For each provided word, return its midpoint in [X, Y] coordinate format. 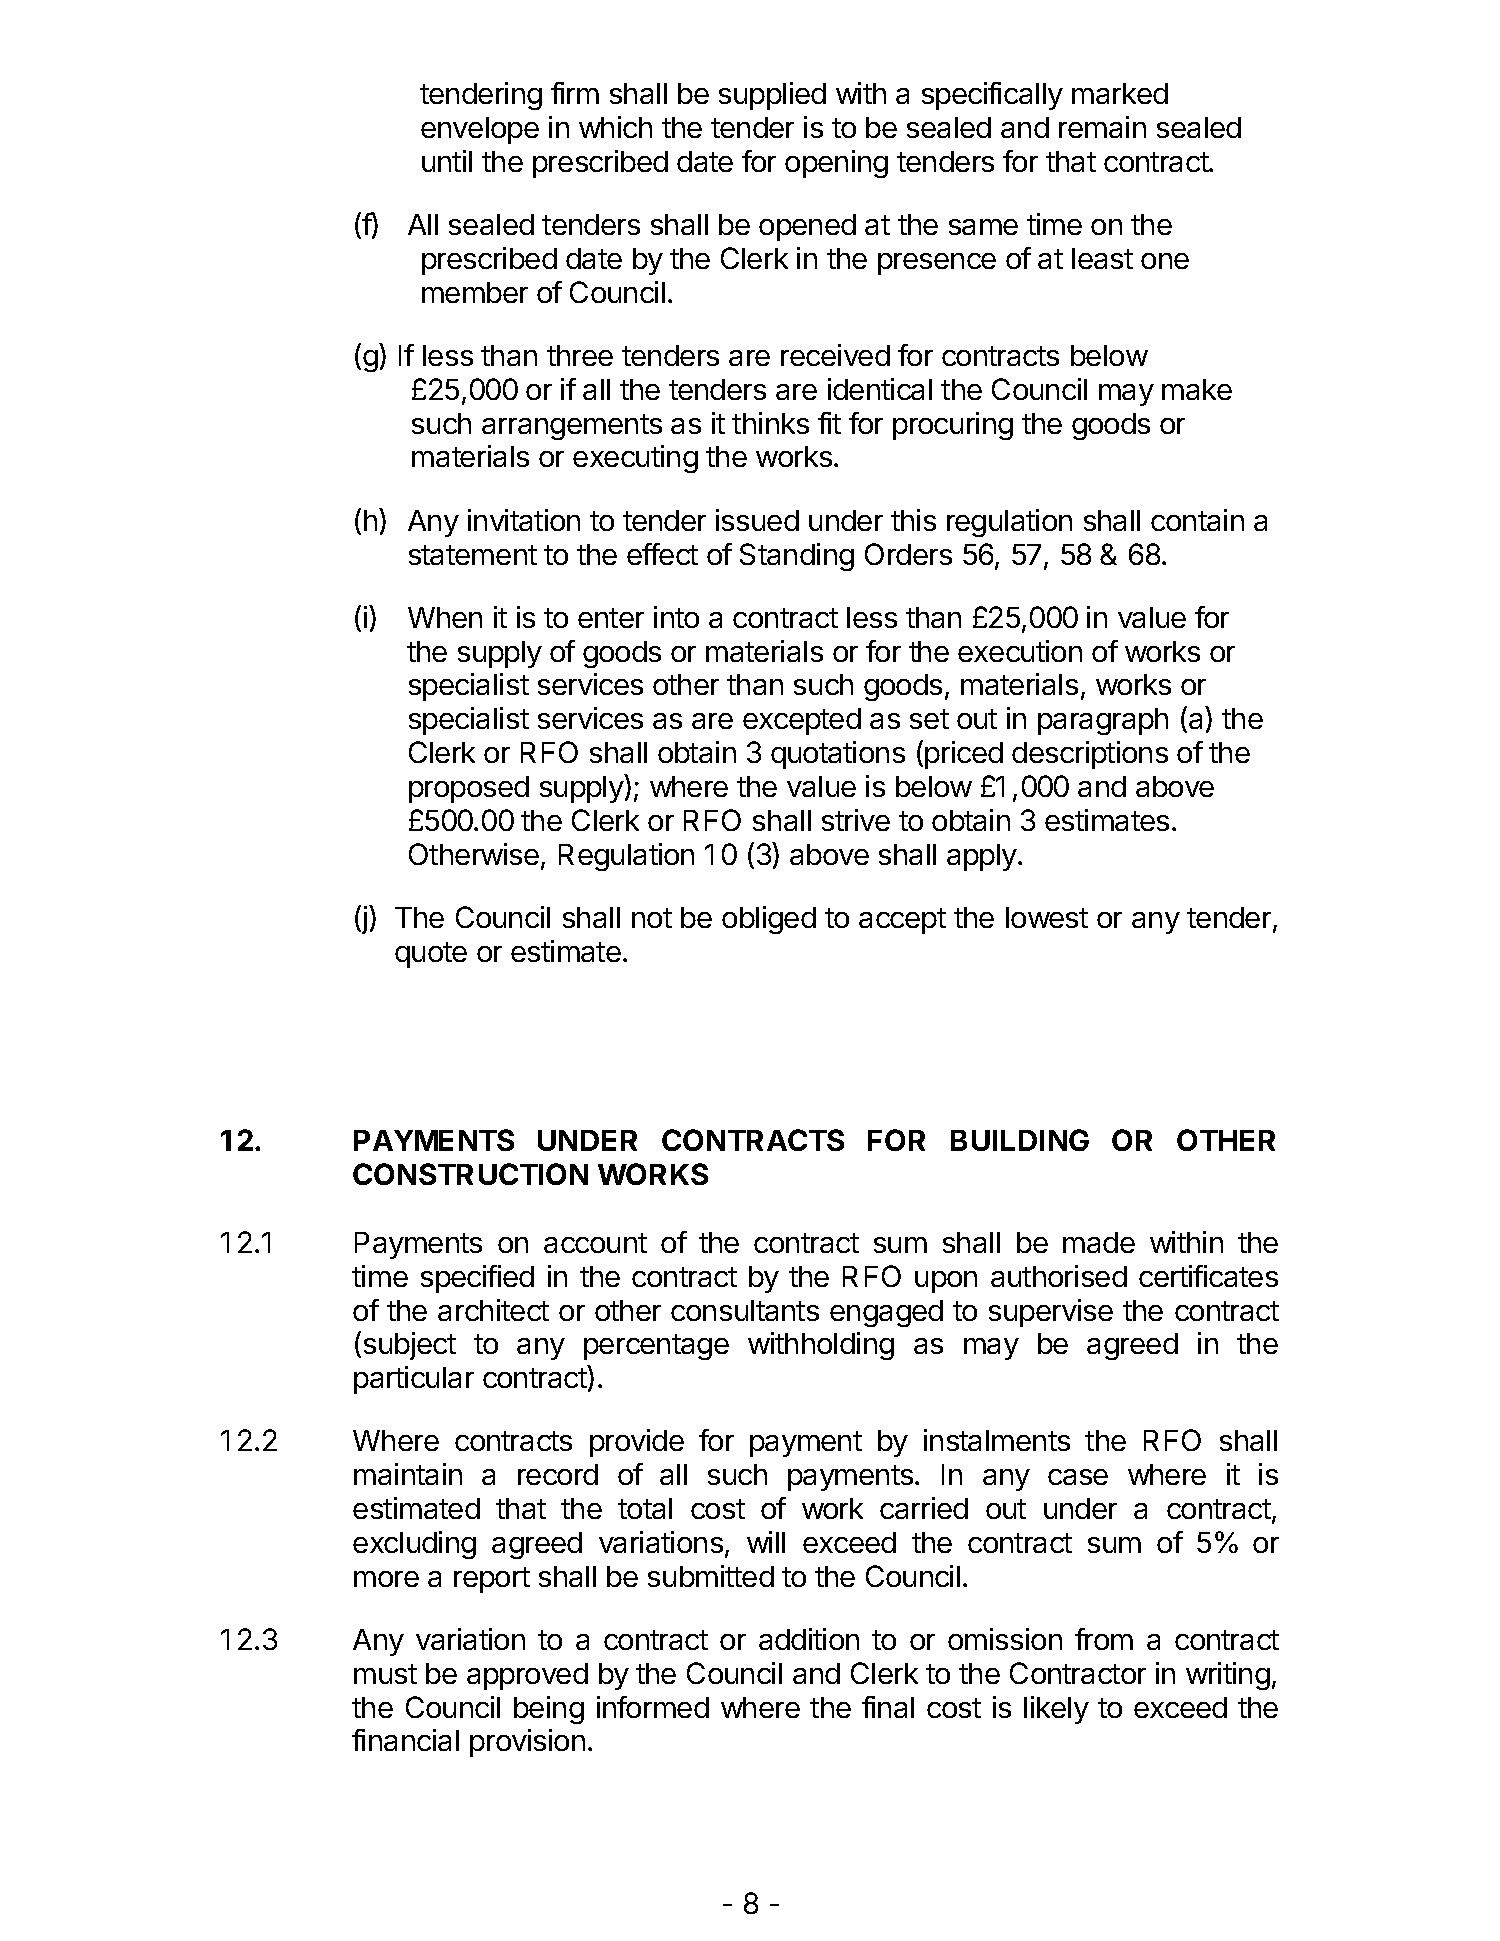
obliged [769, 920]
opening [836, 164]
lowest [1047, 917]
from [1104, 1639]
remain [1102, 127]
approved [527, 1676]
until [447, 161]
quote [431, 955]
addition [809, 1639]
